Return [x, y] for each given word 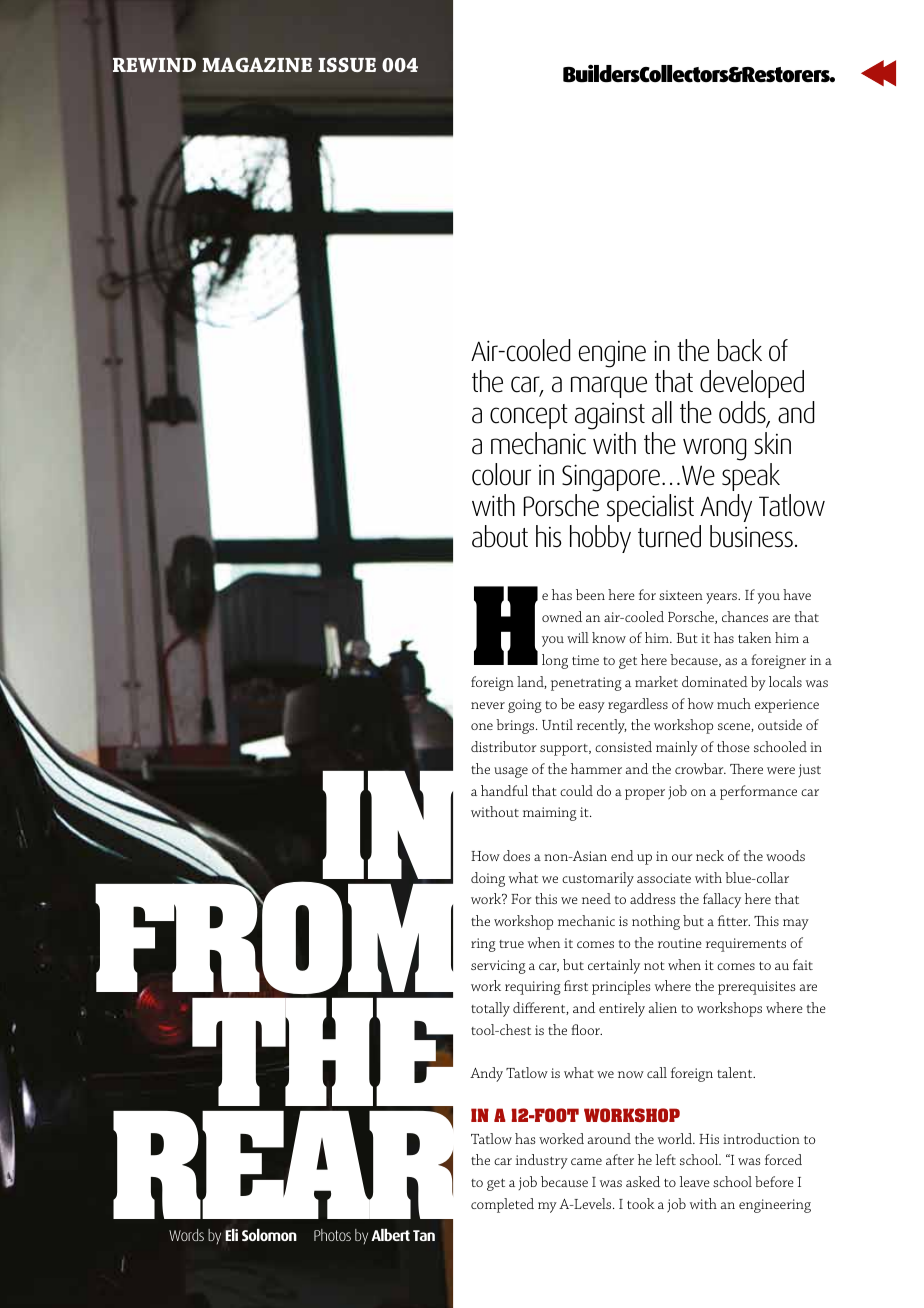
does [516, 855]
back [740, 350]
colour [501, 474]
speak [751, 477]
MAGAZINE [257, 64]
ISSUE [347, 64]
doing [488, 879]
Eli [231, 1234]
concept [529, 416]
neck [710, 855]
